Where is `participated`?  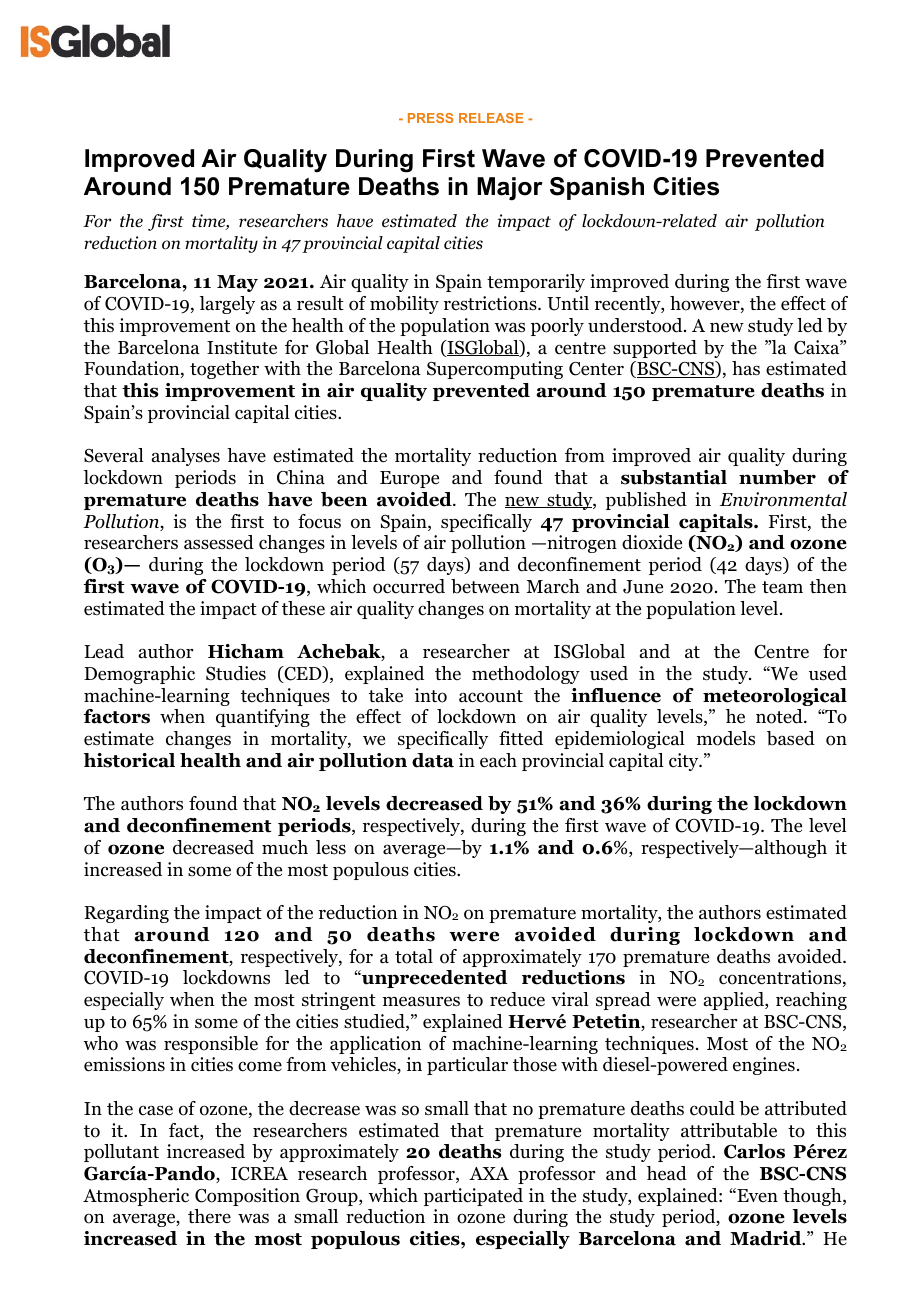 participated is located at coordinates (473, 1197).
